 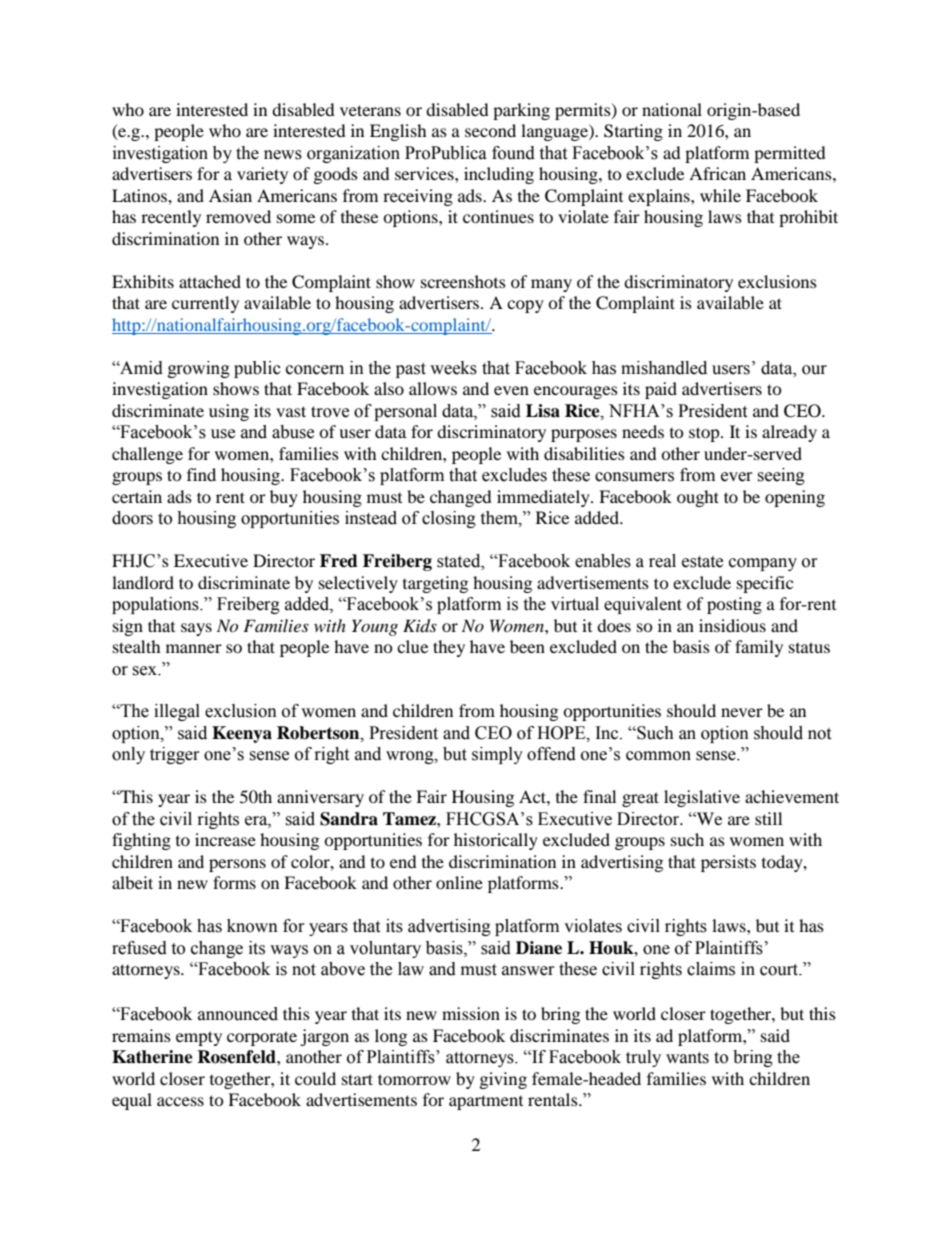 I want to click on variety, so click(x=262, y=175).
